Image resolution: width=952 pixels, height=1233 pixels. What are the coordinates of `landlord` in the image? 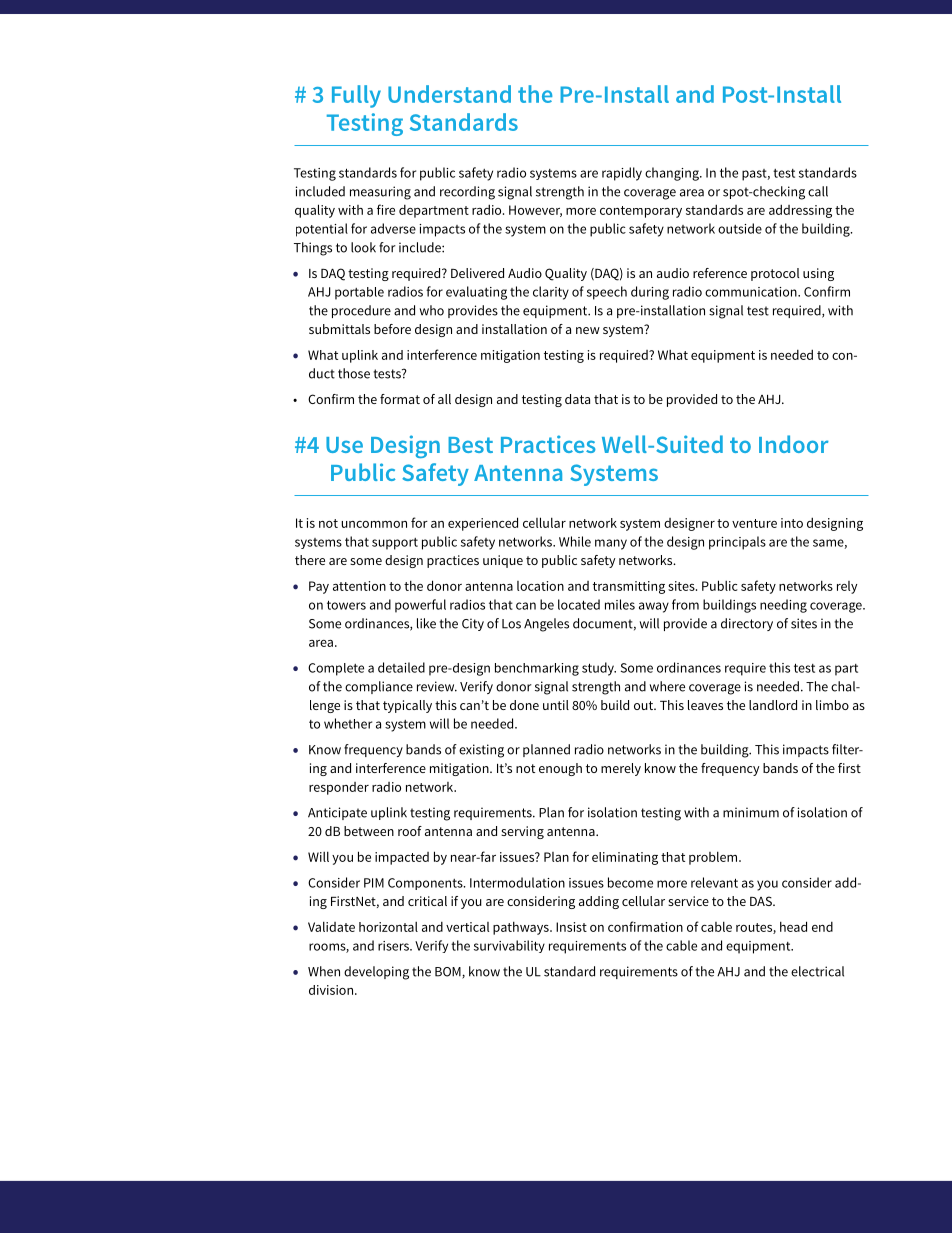 It's located at (773, 705).
